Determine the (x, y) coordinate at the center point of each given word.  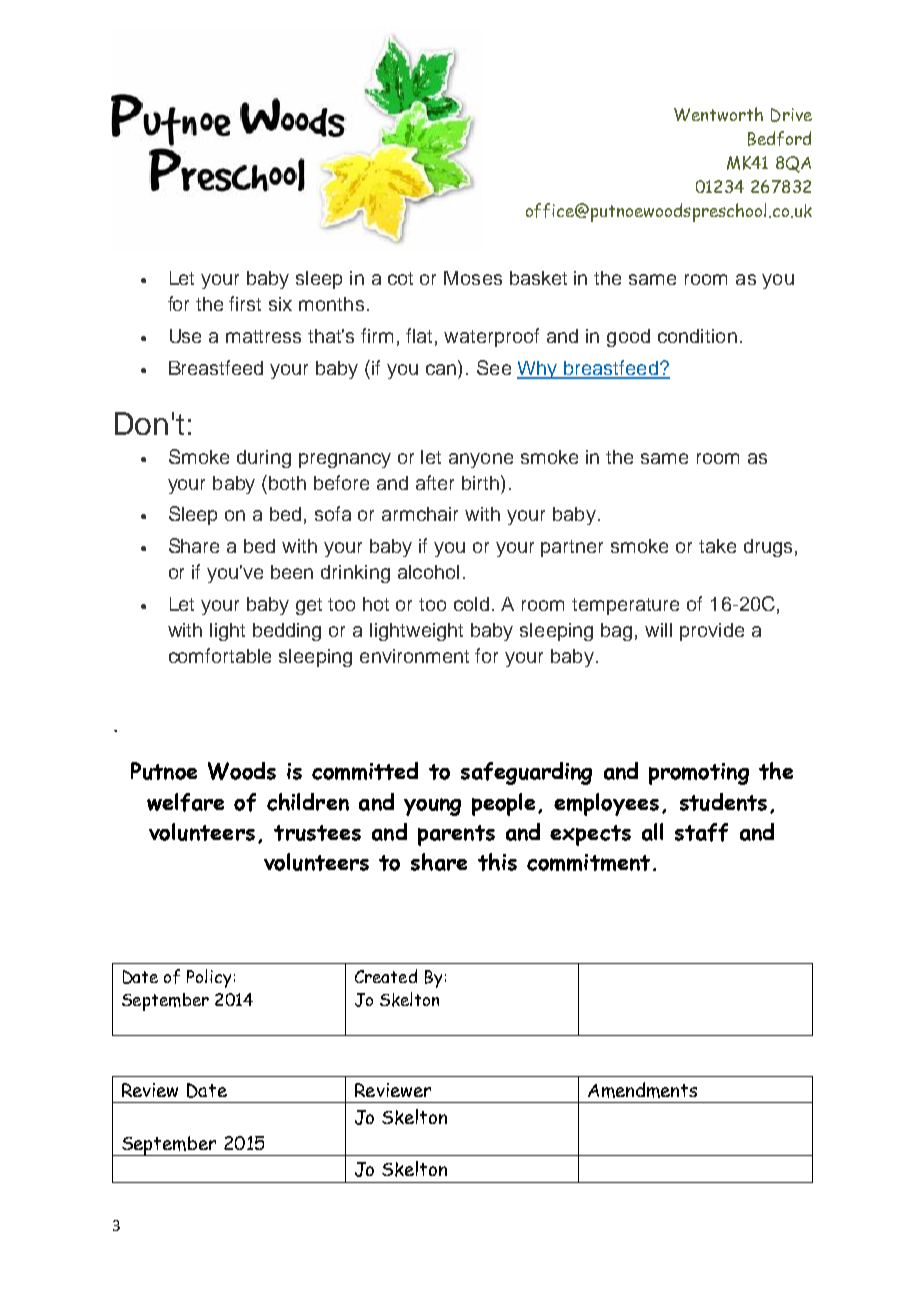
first (245, 303)
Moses (473, 278)
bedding (287, 632)
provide (712, 632)
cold (471, 604)
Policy (209, 978)
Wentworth (718, 114)
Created (386, 976)
